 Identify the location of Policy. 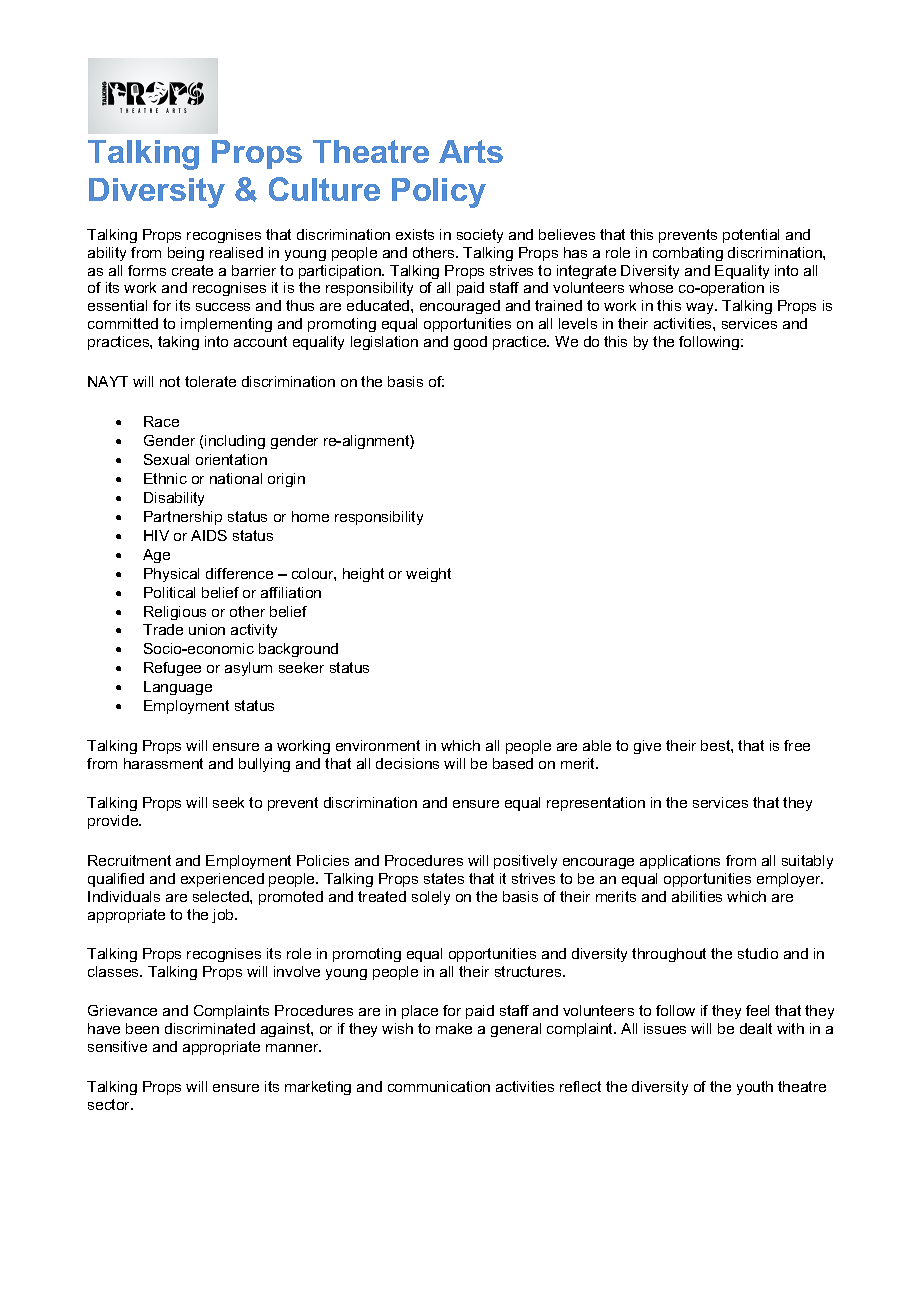
(439, 193).
